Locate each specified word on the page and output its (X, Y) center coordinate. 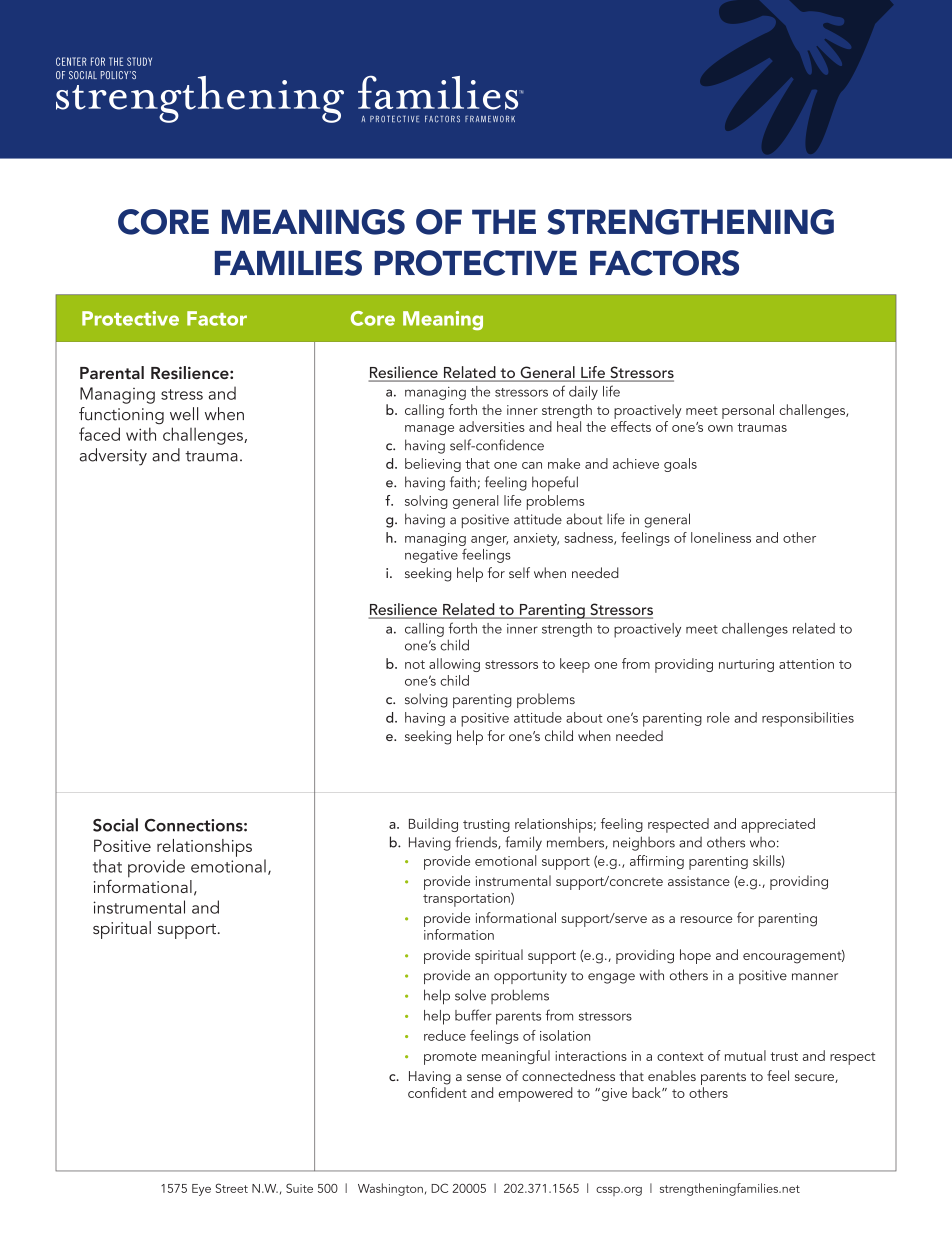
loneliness (721, 537)
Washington (390, 1189)
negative (431, 556)
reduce (445, 1035)
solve (470, 995)
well (184, 414)
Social (115, 825)
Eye (201, 1190)
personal (748, 411)
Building (433, 825)
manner (815, 977)
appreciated (778, 825)
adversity (113, 457)
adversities (492, 426)
